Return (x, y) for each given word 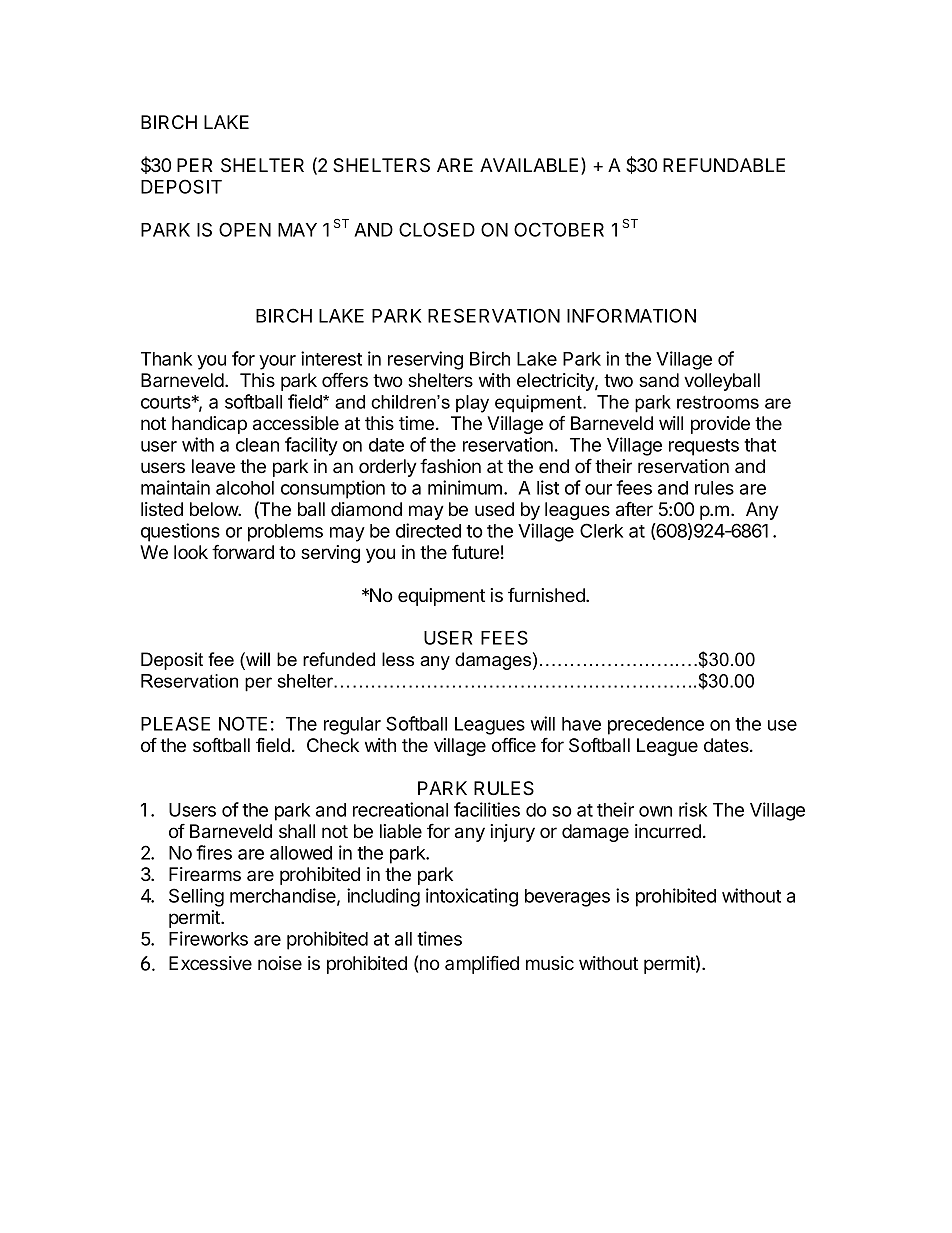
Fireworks (208, 938)
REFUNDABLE (724, 165)
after (634, 509)
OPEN (245, 229)
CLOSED (437, 229)
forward (243, 551)
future (475, 552)
